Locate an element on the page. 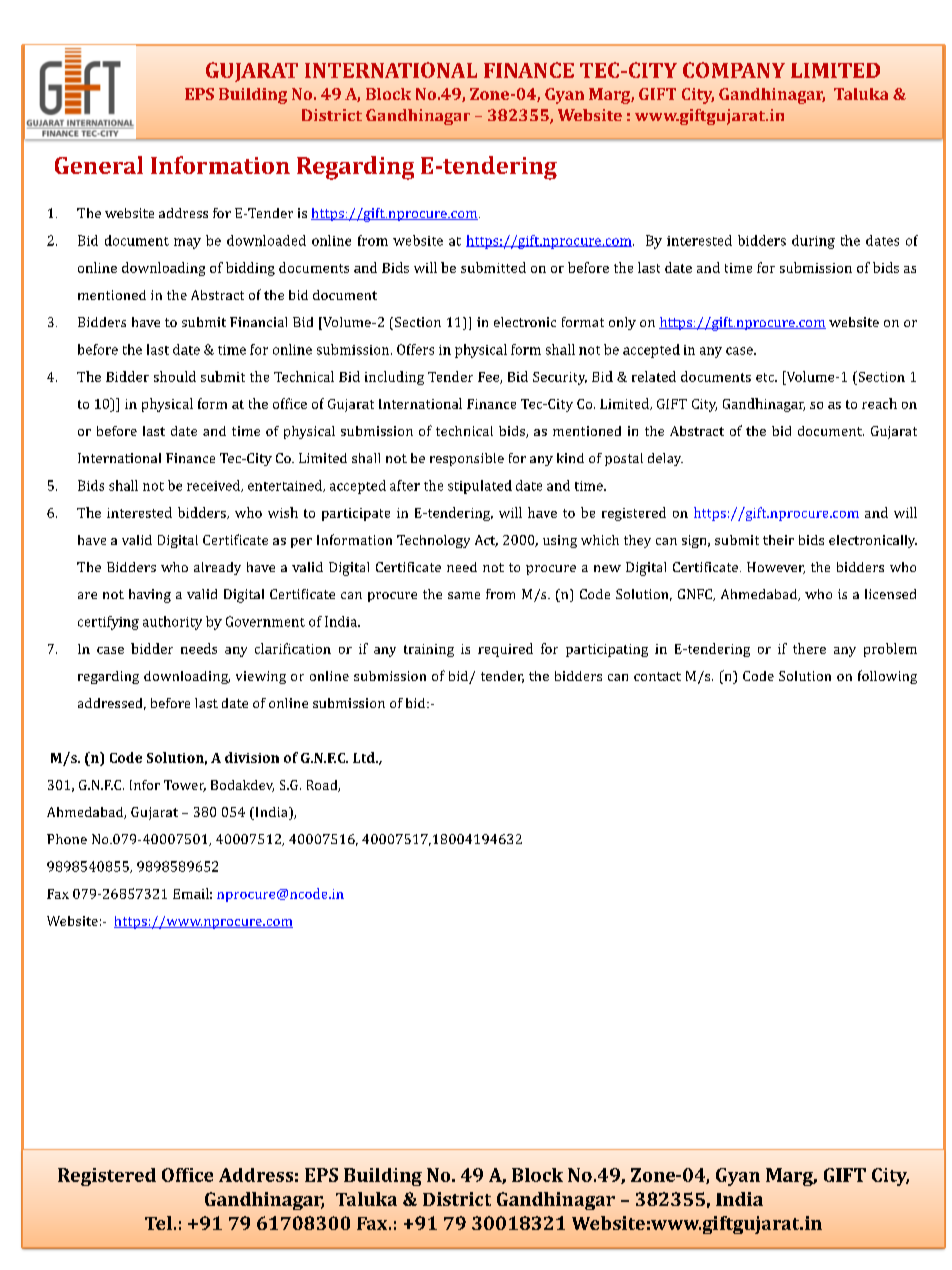 The image size is (952, 1270). Tel is located at coordinates (158, 1223).
